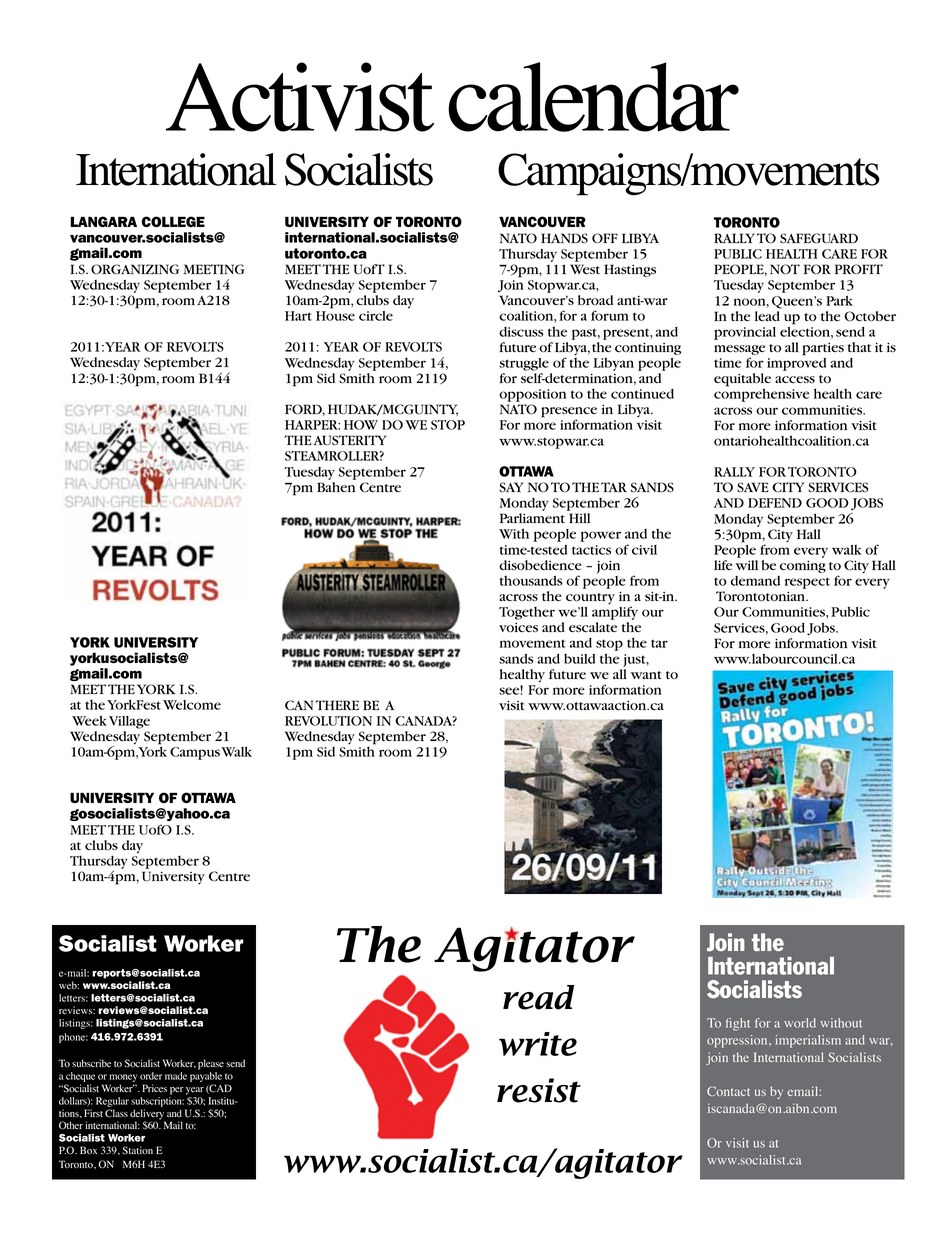  What do you see at coordinates (147, 1115) in the page?
I see `delivery` at bounding box center [147, 1115].
